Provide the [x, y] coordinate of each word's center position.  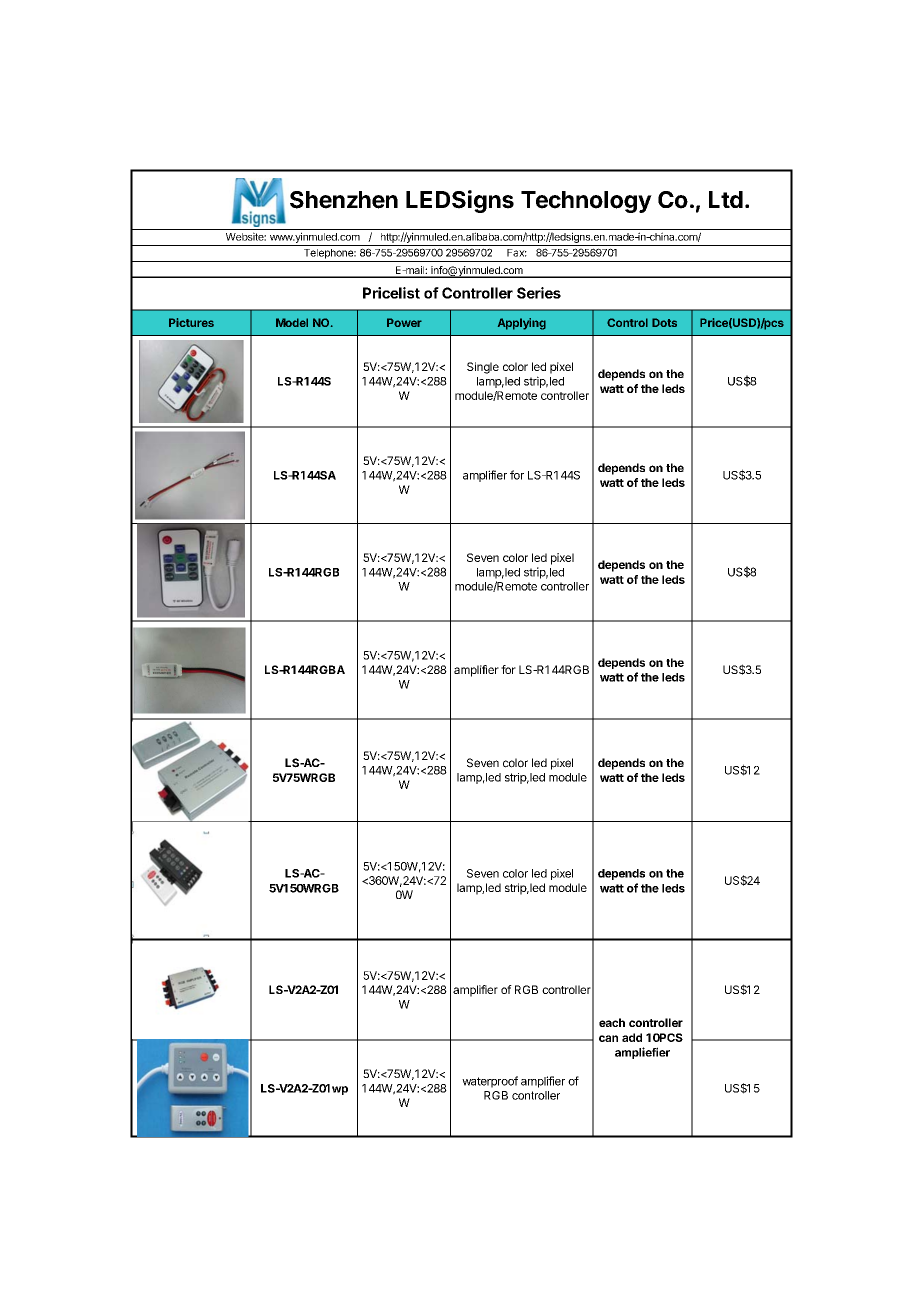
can [608, 1038]
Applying [522, 324]
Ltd [726, 199]
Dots [664, 322]
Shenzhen [344, 200]
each [612, 1022]
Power [404, 322]
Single [483, 368]
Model [292, 322]
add [632, 1037]
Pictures [191, 322]
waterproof [490, 1082]
